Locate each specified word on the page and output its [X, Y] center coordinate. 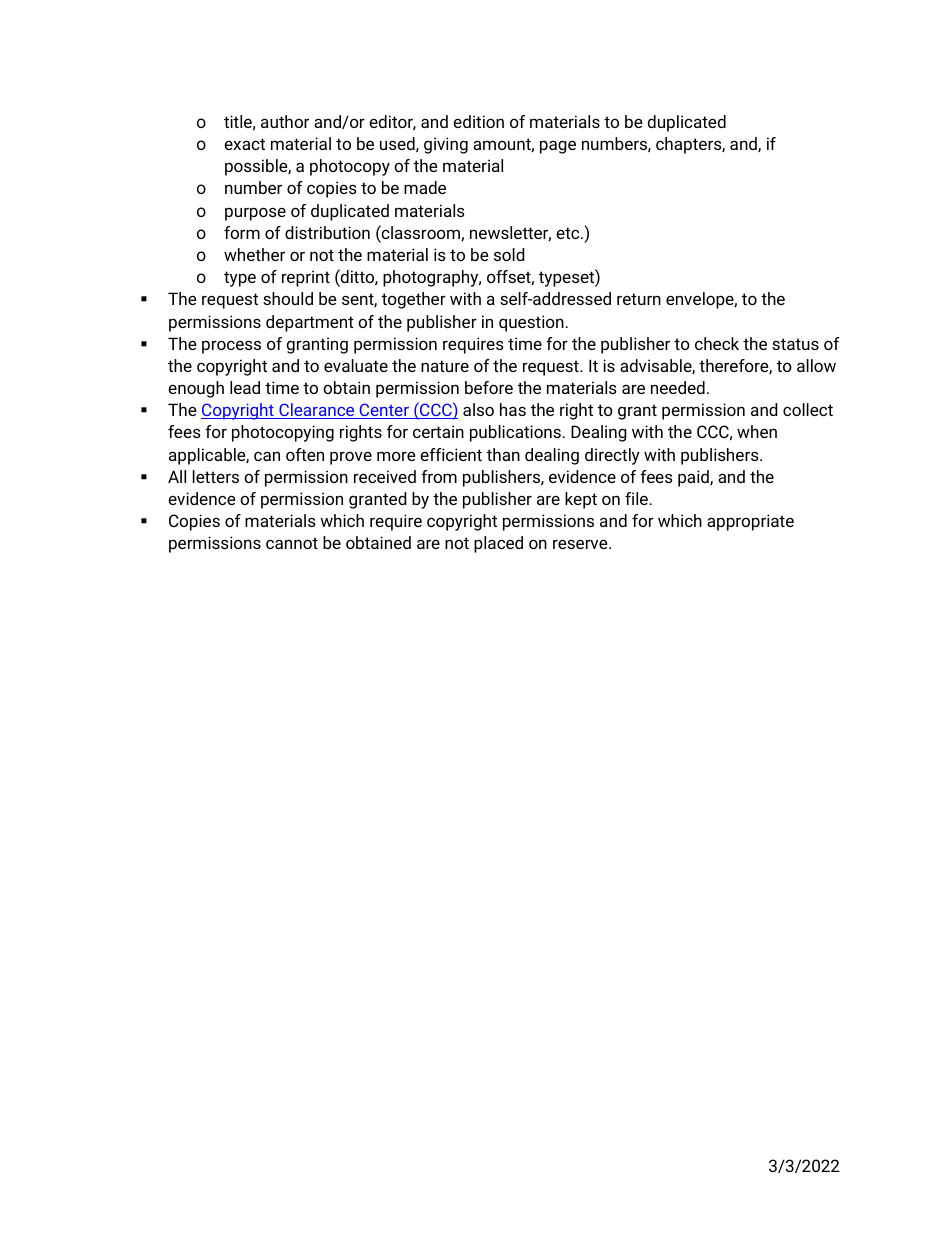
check [717, 343]
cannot [292, 543]
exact [244, 144]
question [531, 323]
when [757, 431]
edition [478, 121]
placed [498, 544]
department [310, 323]
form [242, 232]
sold [509, 254]
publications [515, 433]
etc [569, 233]
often [305, 454]
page [558, 147]
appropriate [750, 522]
